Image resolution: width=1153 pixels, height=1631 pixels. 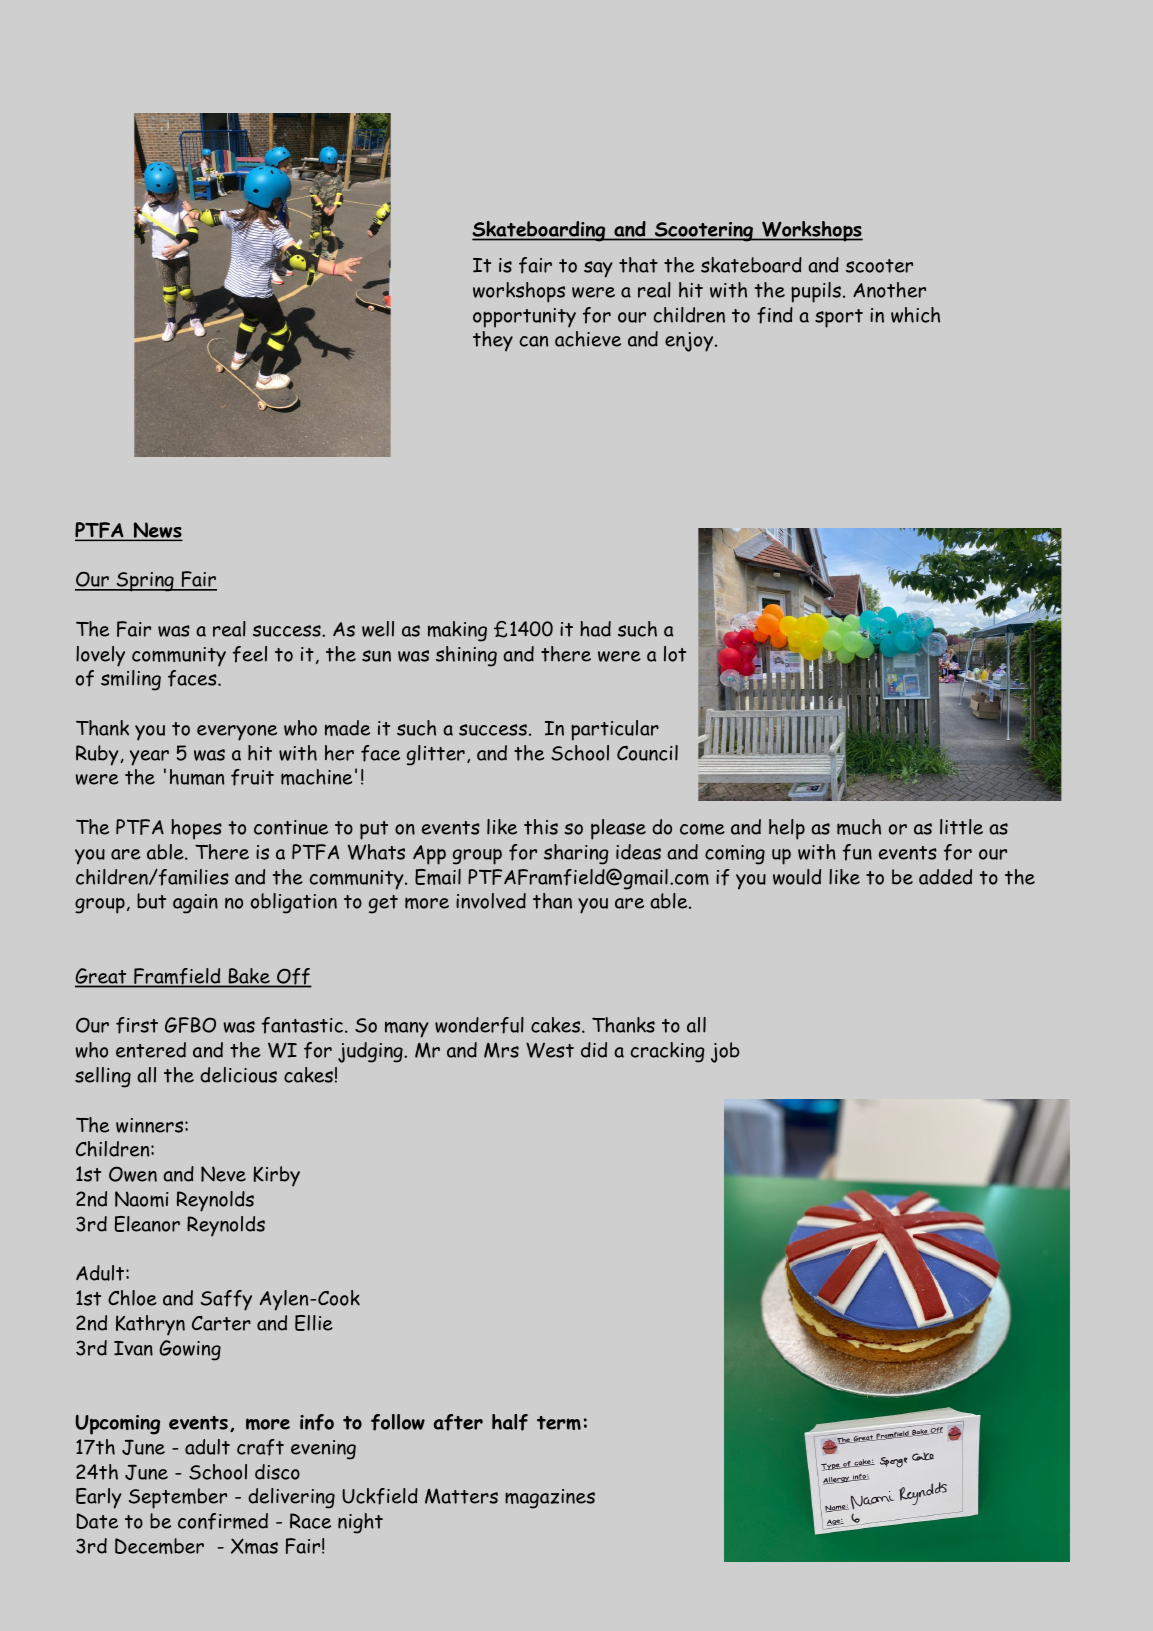 What do you see at coordinates (524, 318) in the screenshot?
I see `opportunity` at bounding box center [524, 318].
